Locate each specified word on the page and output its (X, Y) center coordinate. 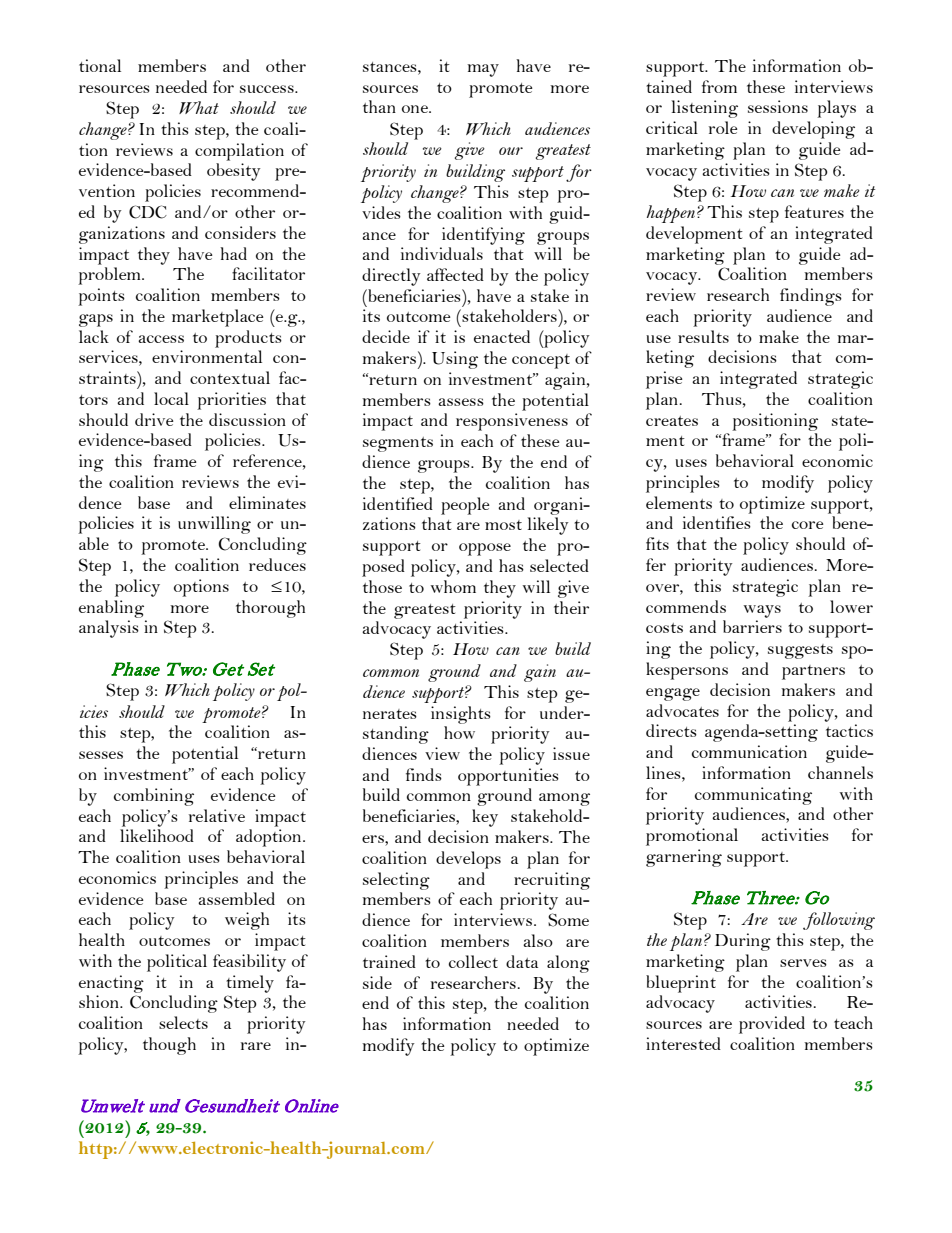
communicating (753, 796)
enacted (502, 336)
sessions (778, 106)
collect (473, 961)
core (808, 525)
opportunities (508, 777)
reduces (277, 564)
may (483, 70)
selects (183, 1022)
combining (154, 797)
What (199, 107)
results (703, 336)
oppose (485, 549)
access (161, 339)
